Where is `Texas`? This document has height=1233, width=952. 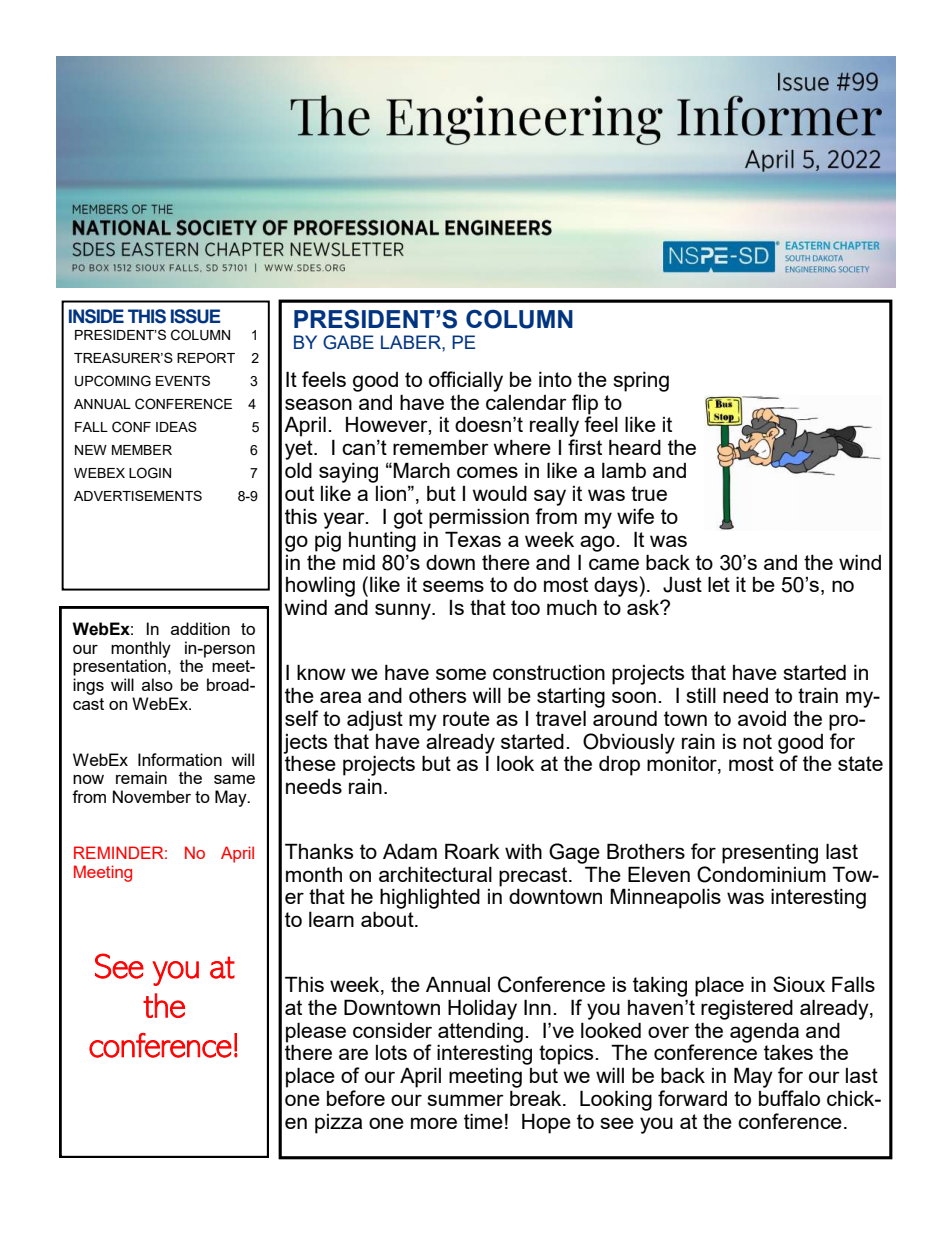 Texas is located at coordinates (473, 539).
